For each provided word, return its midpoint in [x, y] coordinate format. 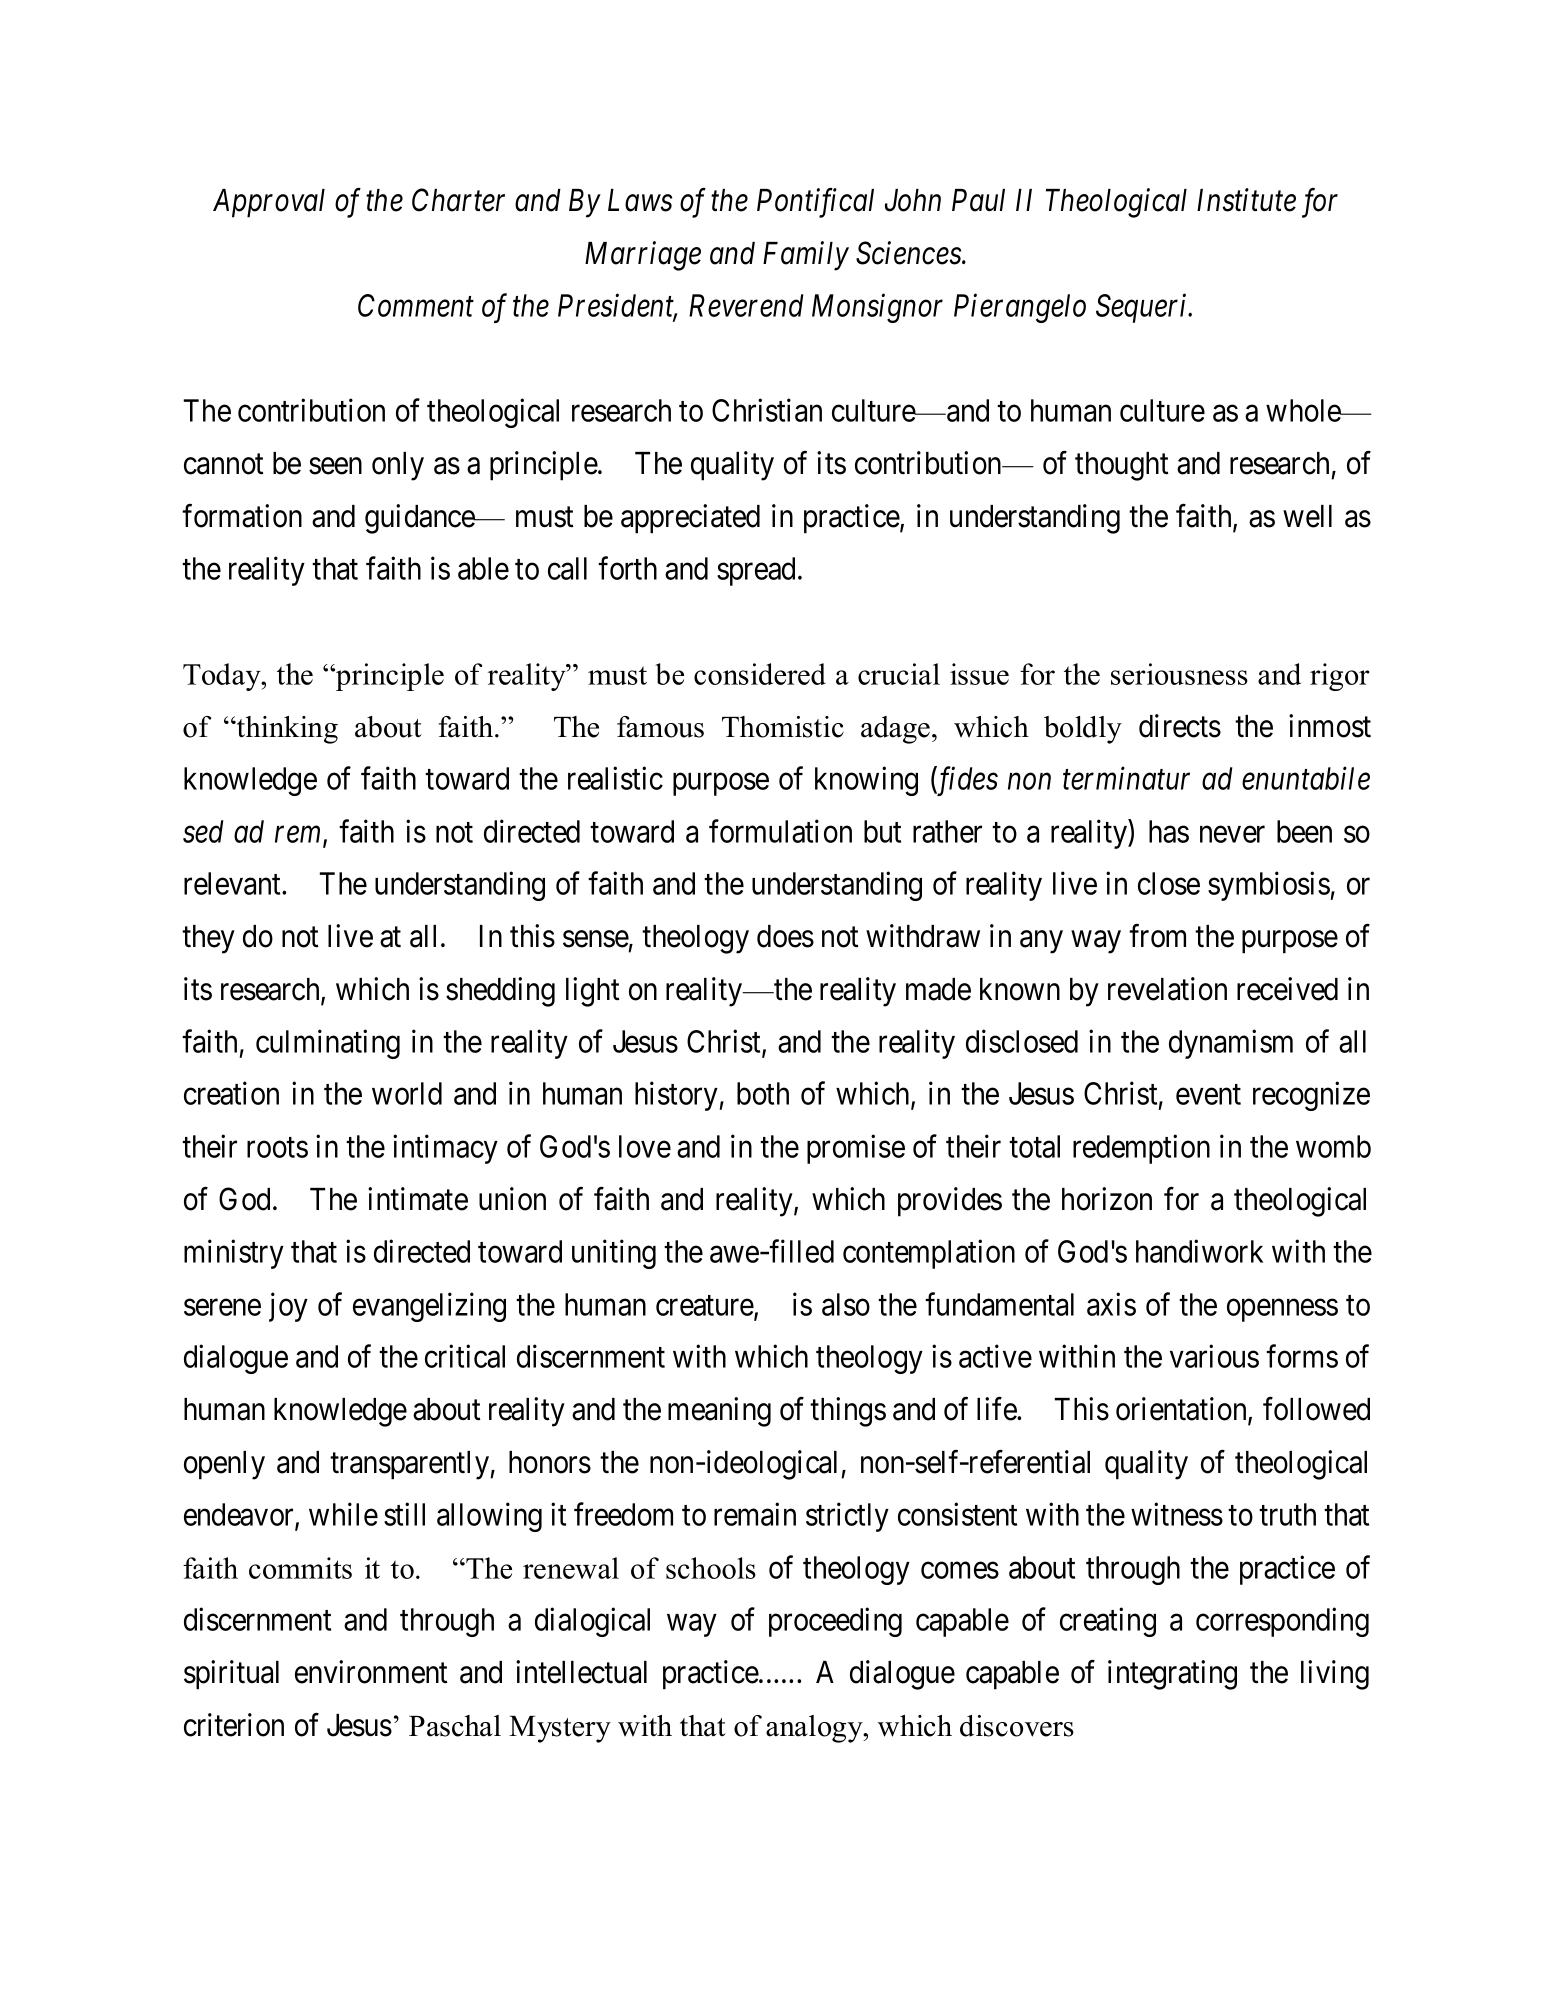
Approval [269, 203]
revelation [1167, 989]
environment [371, 1672]
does [785, 936]
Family [806, 256]
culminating [328, 1044]
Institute [1246, 200]
